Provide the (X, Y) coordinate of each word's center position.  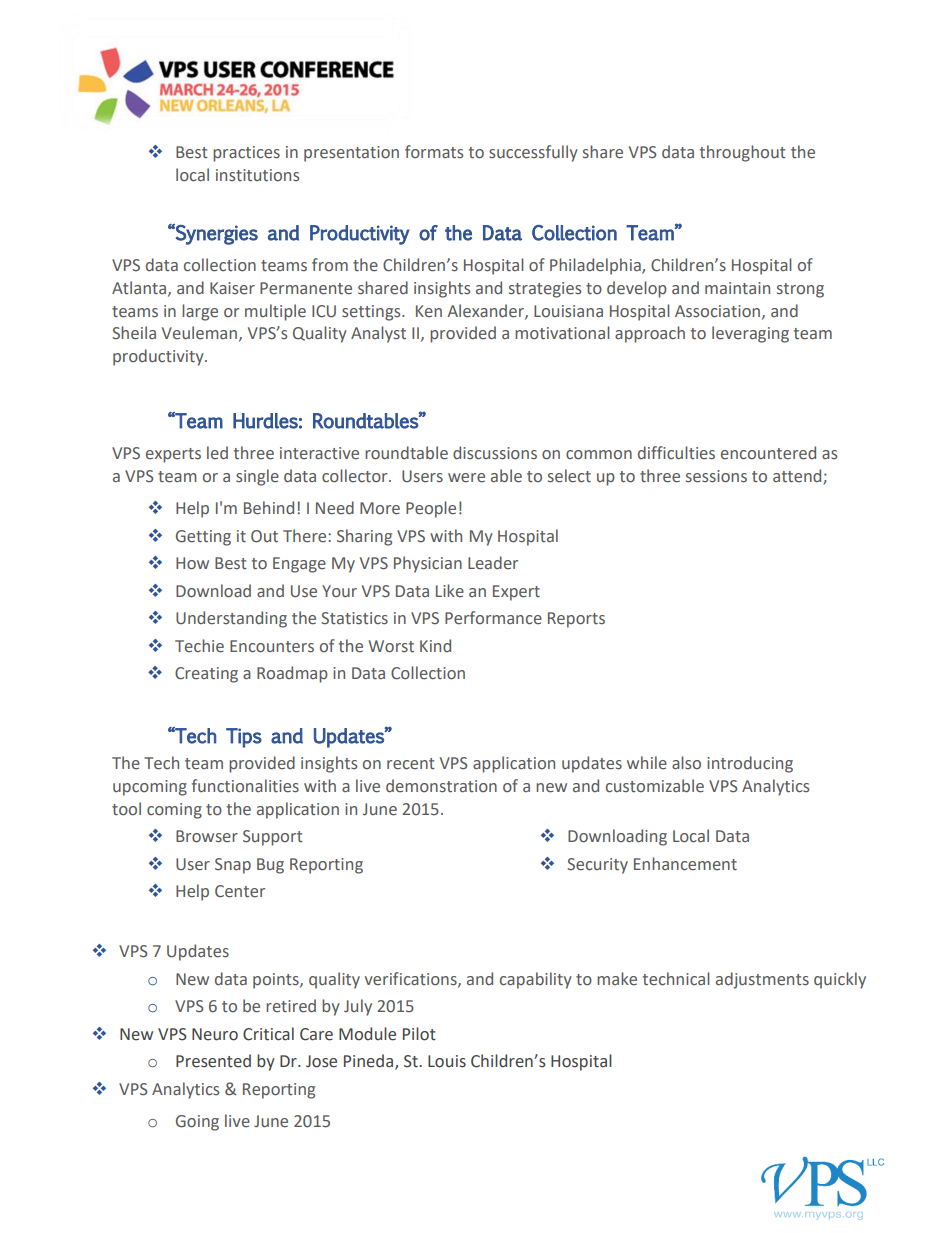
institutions (257, 175)
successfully (533, 153)
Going (197, 1123)
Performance (493, 618)
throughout (743, 153)
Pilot (419, 1034)
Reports (576, 620)
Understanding (231, 619)
